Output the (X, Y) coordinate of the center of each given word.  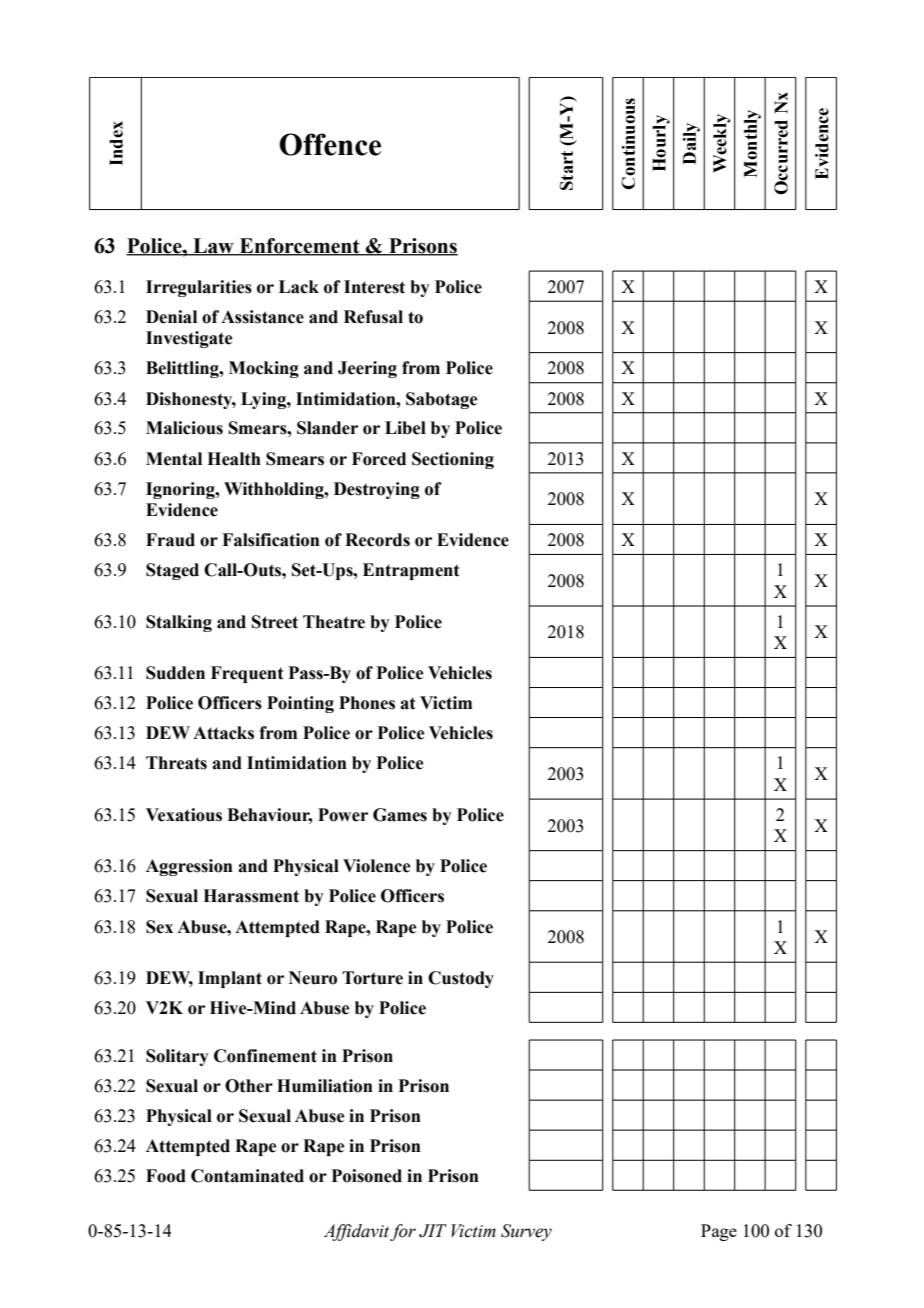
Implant (230, 979)
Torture (372, 978)
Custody (461, 979)
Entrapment (411, 571)
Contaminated (247, 1176)
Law (213, 247)
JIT (433, 1231)
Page (719, 1232)
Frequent (247, 674)
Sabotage (442, 400)
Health (234, 459)
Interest (374, 287)
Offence (330, 144)
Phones (367, 703)
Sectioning (453, 460)
